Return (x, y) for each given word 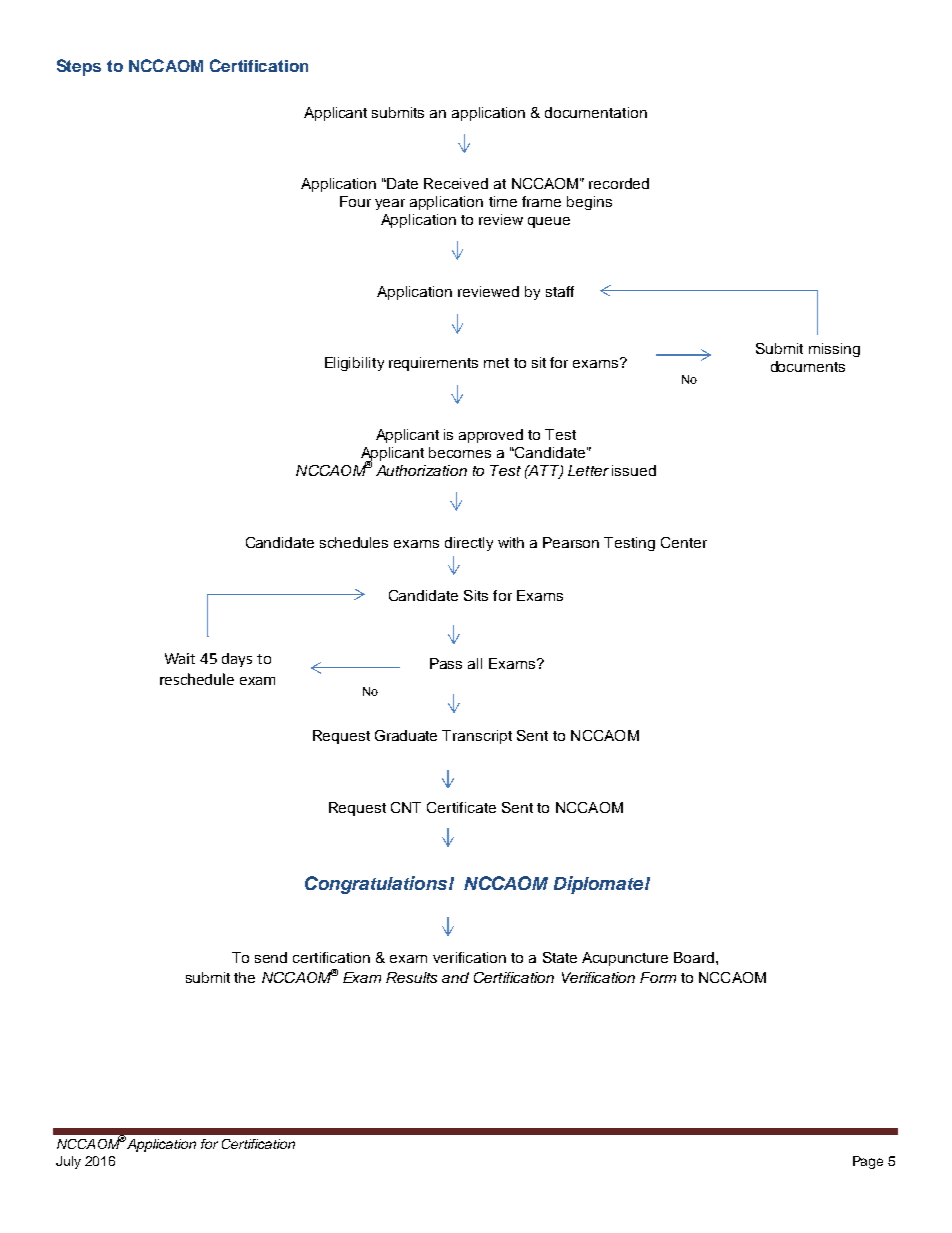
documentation (596, 112)
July (68, 1162)
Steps (79, 67)
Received (456, 183)
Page (868, 1162)
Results (411, 977)
